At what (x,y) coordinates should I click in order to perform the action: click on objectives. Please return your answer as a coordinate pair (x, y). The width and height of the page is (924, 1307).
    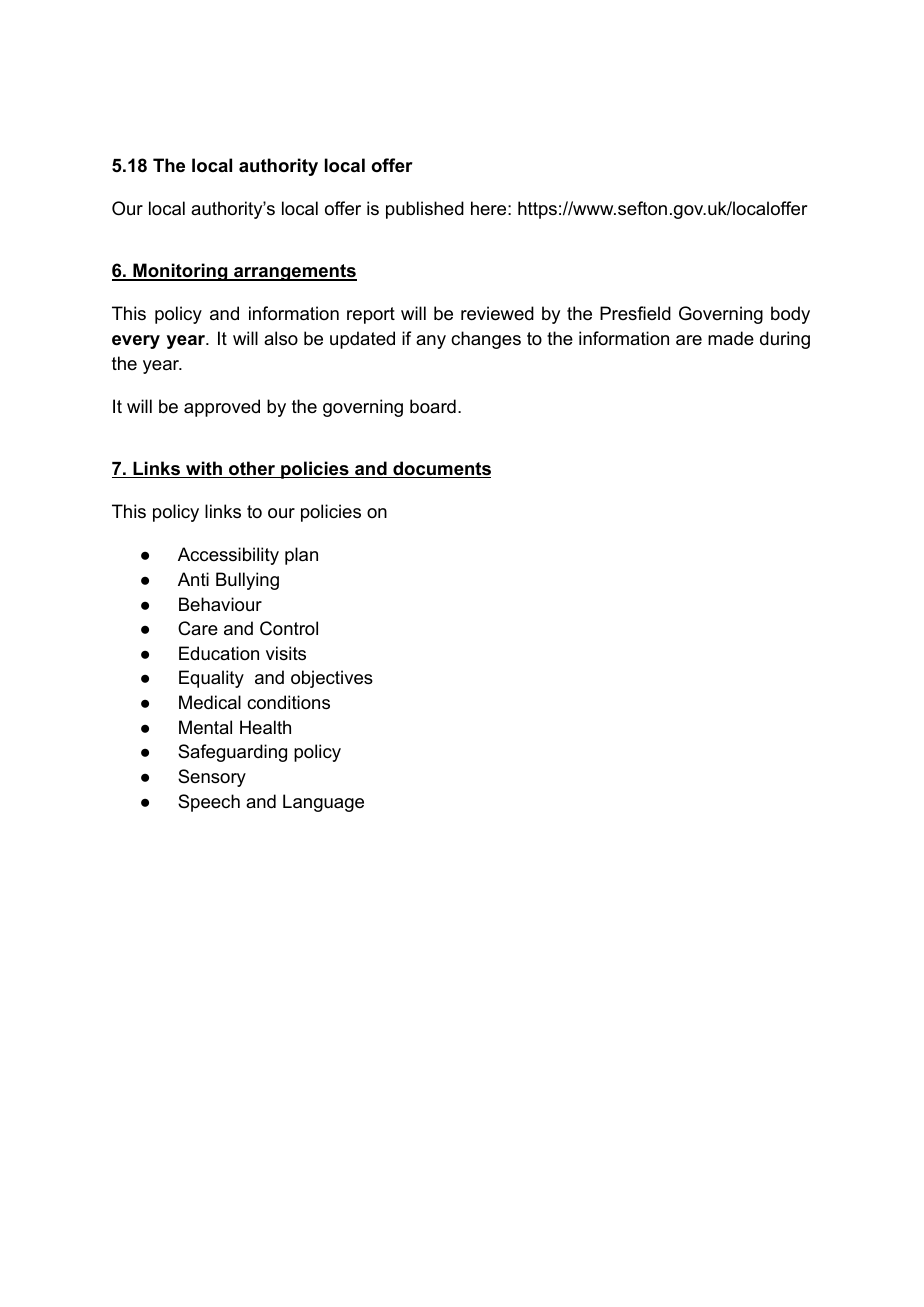
    Looking at the image, I should click on (332, 679).
